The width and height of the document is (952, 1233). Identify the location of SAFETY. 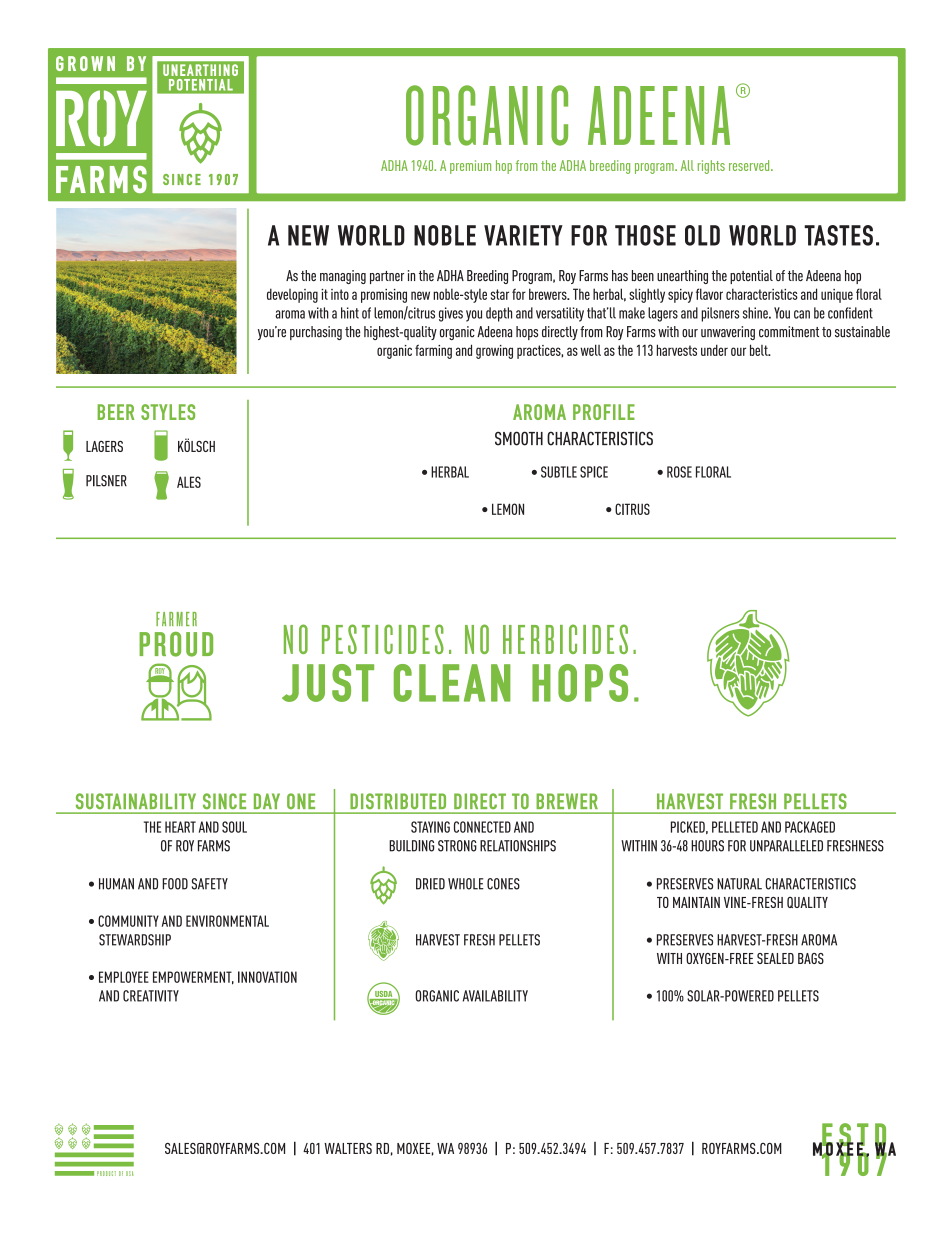
(210, 884).
